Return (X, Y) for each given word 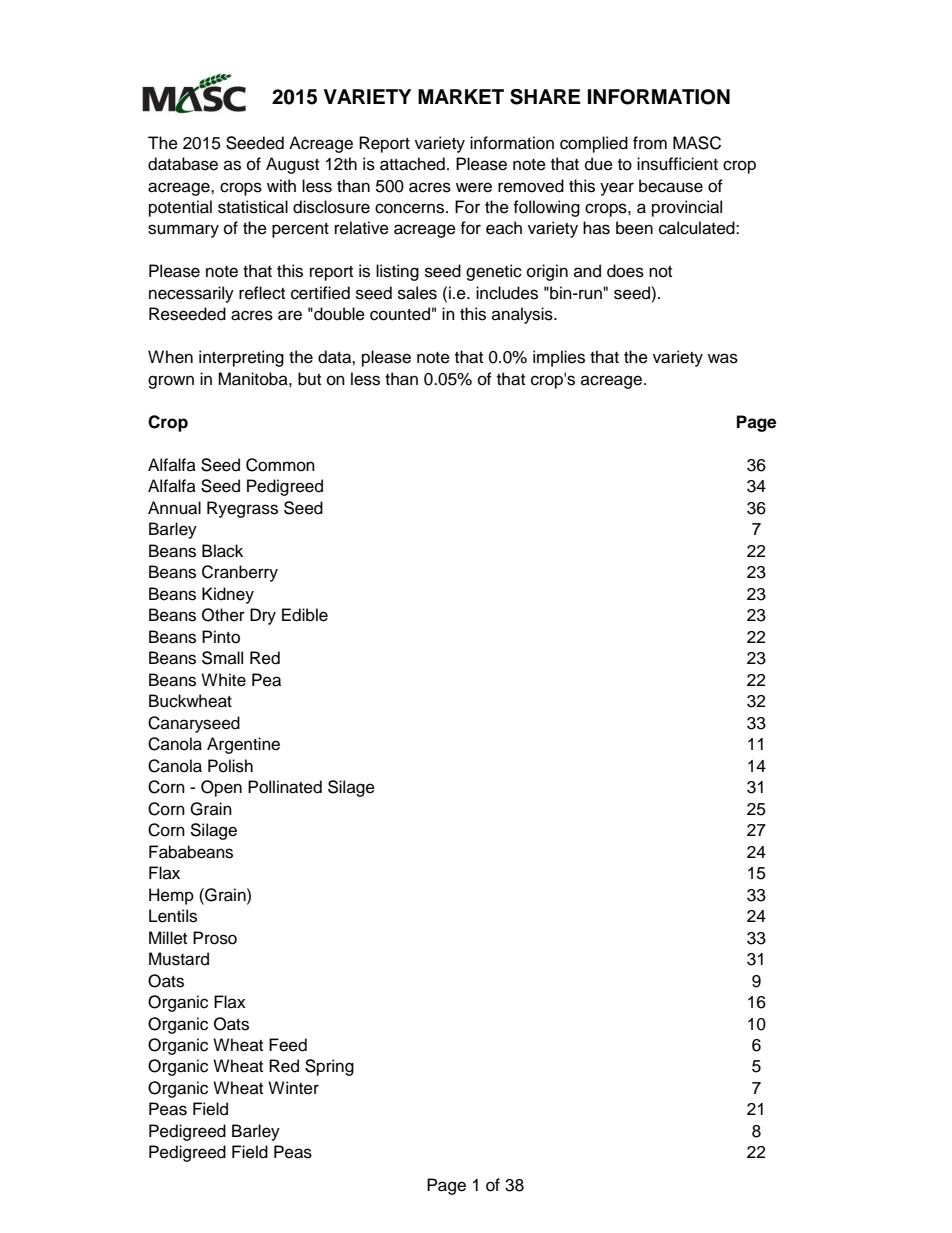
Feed (288, 1045)
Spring (329, 1067)
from (650, 143)
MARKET (461, 96)
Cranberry (240, 573)
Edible (305, 615)
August (292, 165)
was (723, 358)
